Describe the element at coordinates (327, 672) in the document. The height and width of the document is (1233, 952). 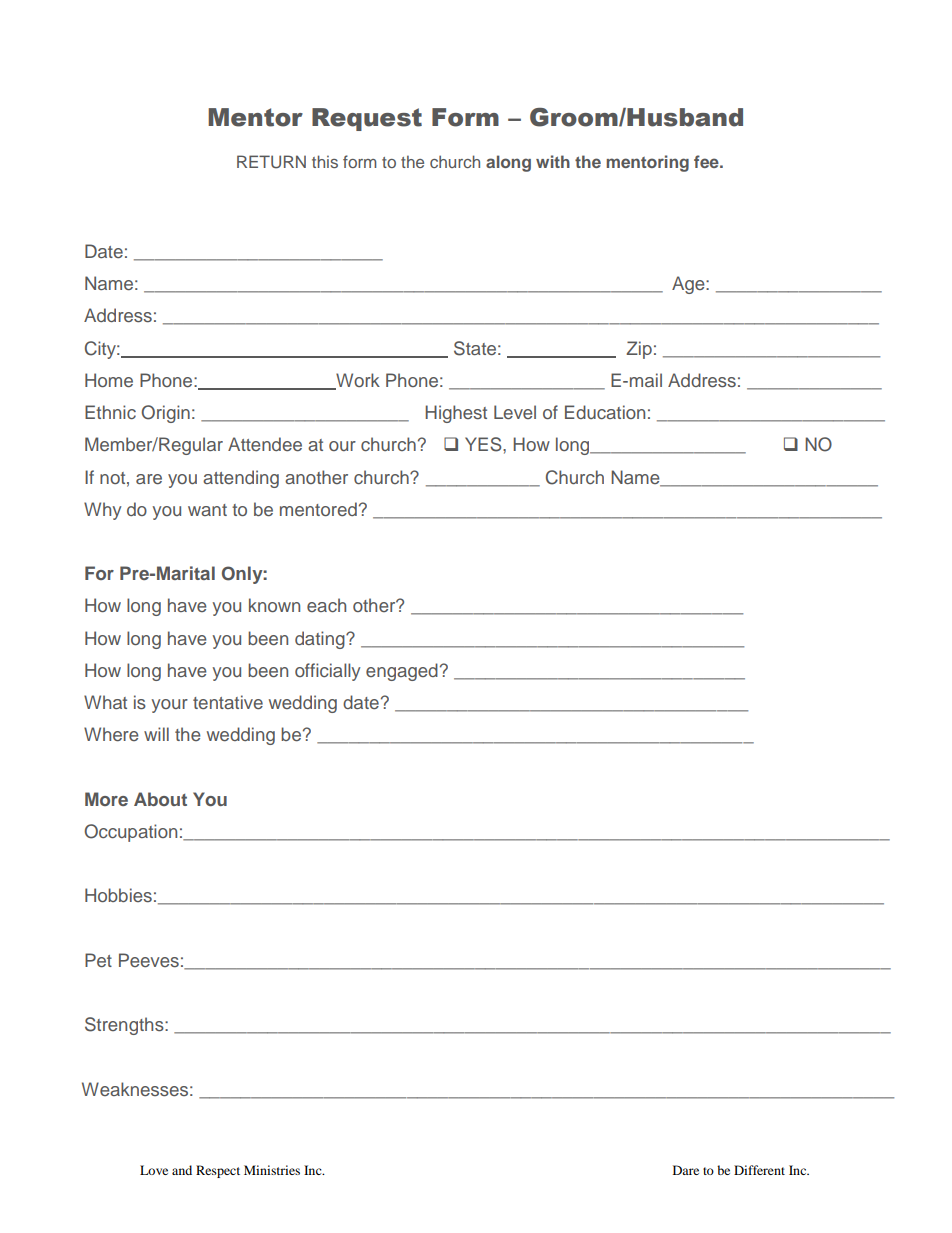
I see `officially` at that location.
